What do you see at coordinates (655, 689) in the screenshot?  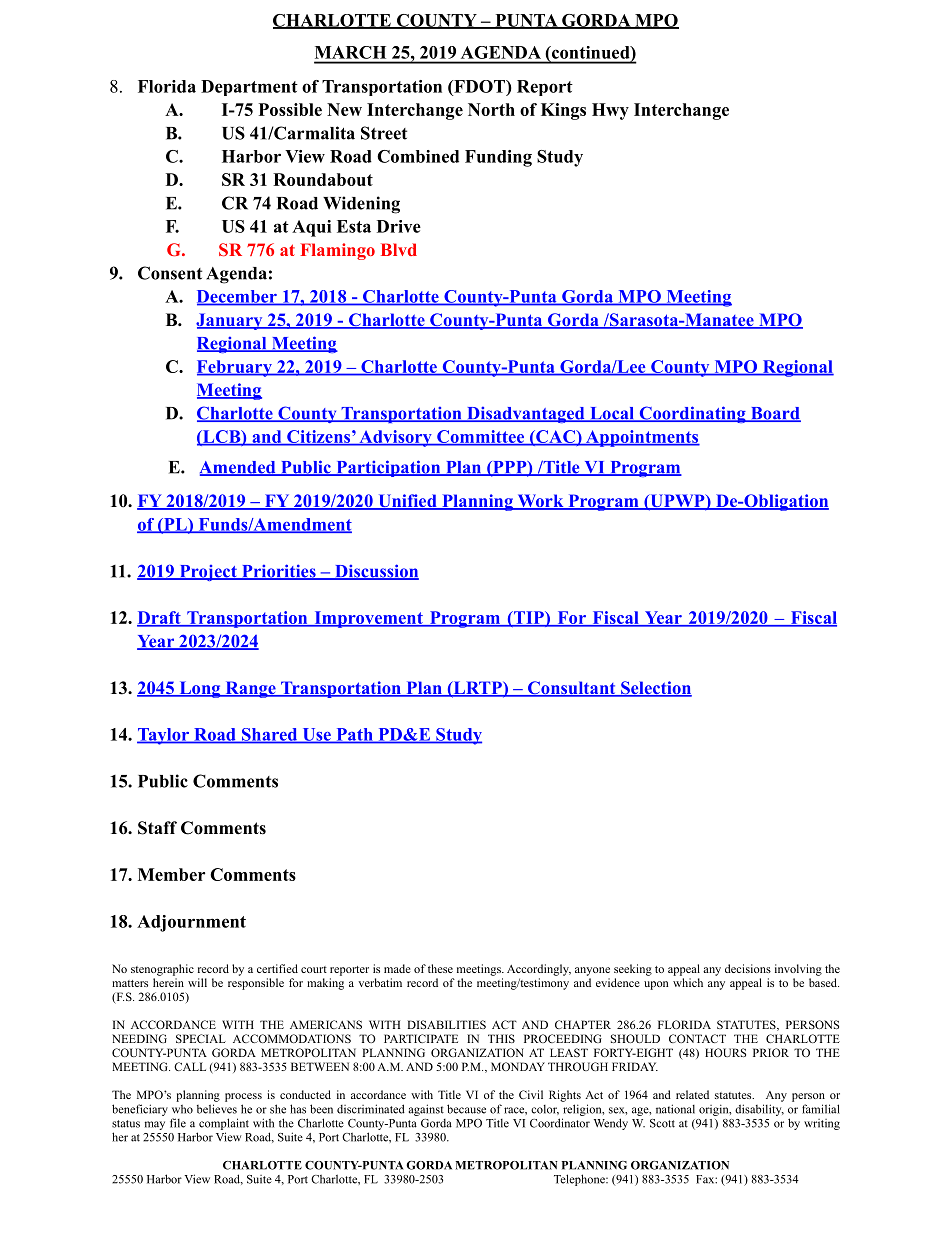 I see `Selection` at bounding box center [655, 689].
